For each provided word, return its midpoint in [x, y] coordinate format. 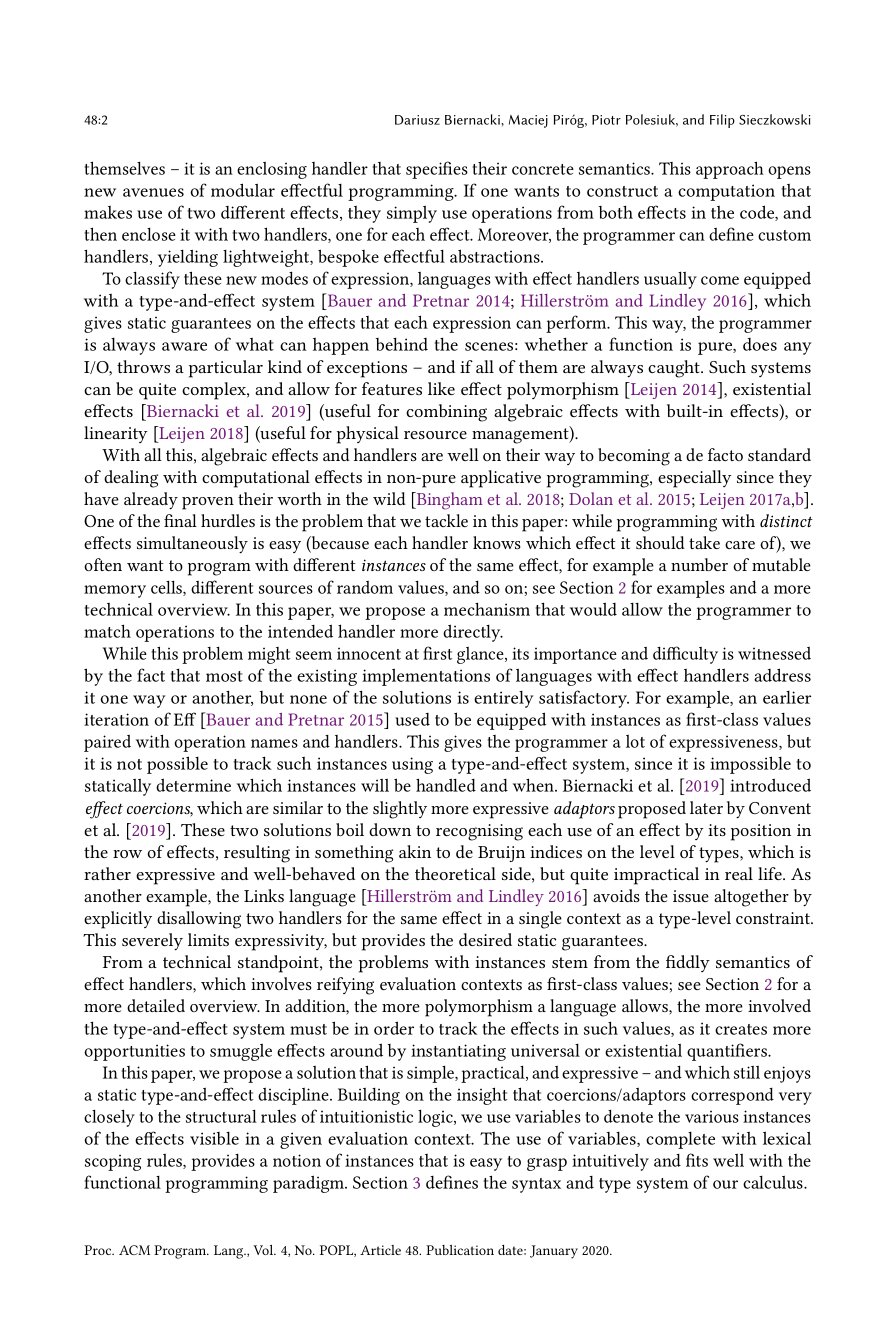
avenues [153, 192]
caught [675, 369]
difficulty [685, 655]
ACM [134, 1250]
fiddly [688, 963]
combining [446, 413]
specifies [437, 170]
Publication [460, 1250]
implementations [426, 677]
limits [208, 939]
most [224, 676]
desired [485, 939]
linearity [115, 434]
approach [730, 170]
